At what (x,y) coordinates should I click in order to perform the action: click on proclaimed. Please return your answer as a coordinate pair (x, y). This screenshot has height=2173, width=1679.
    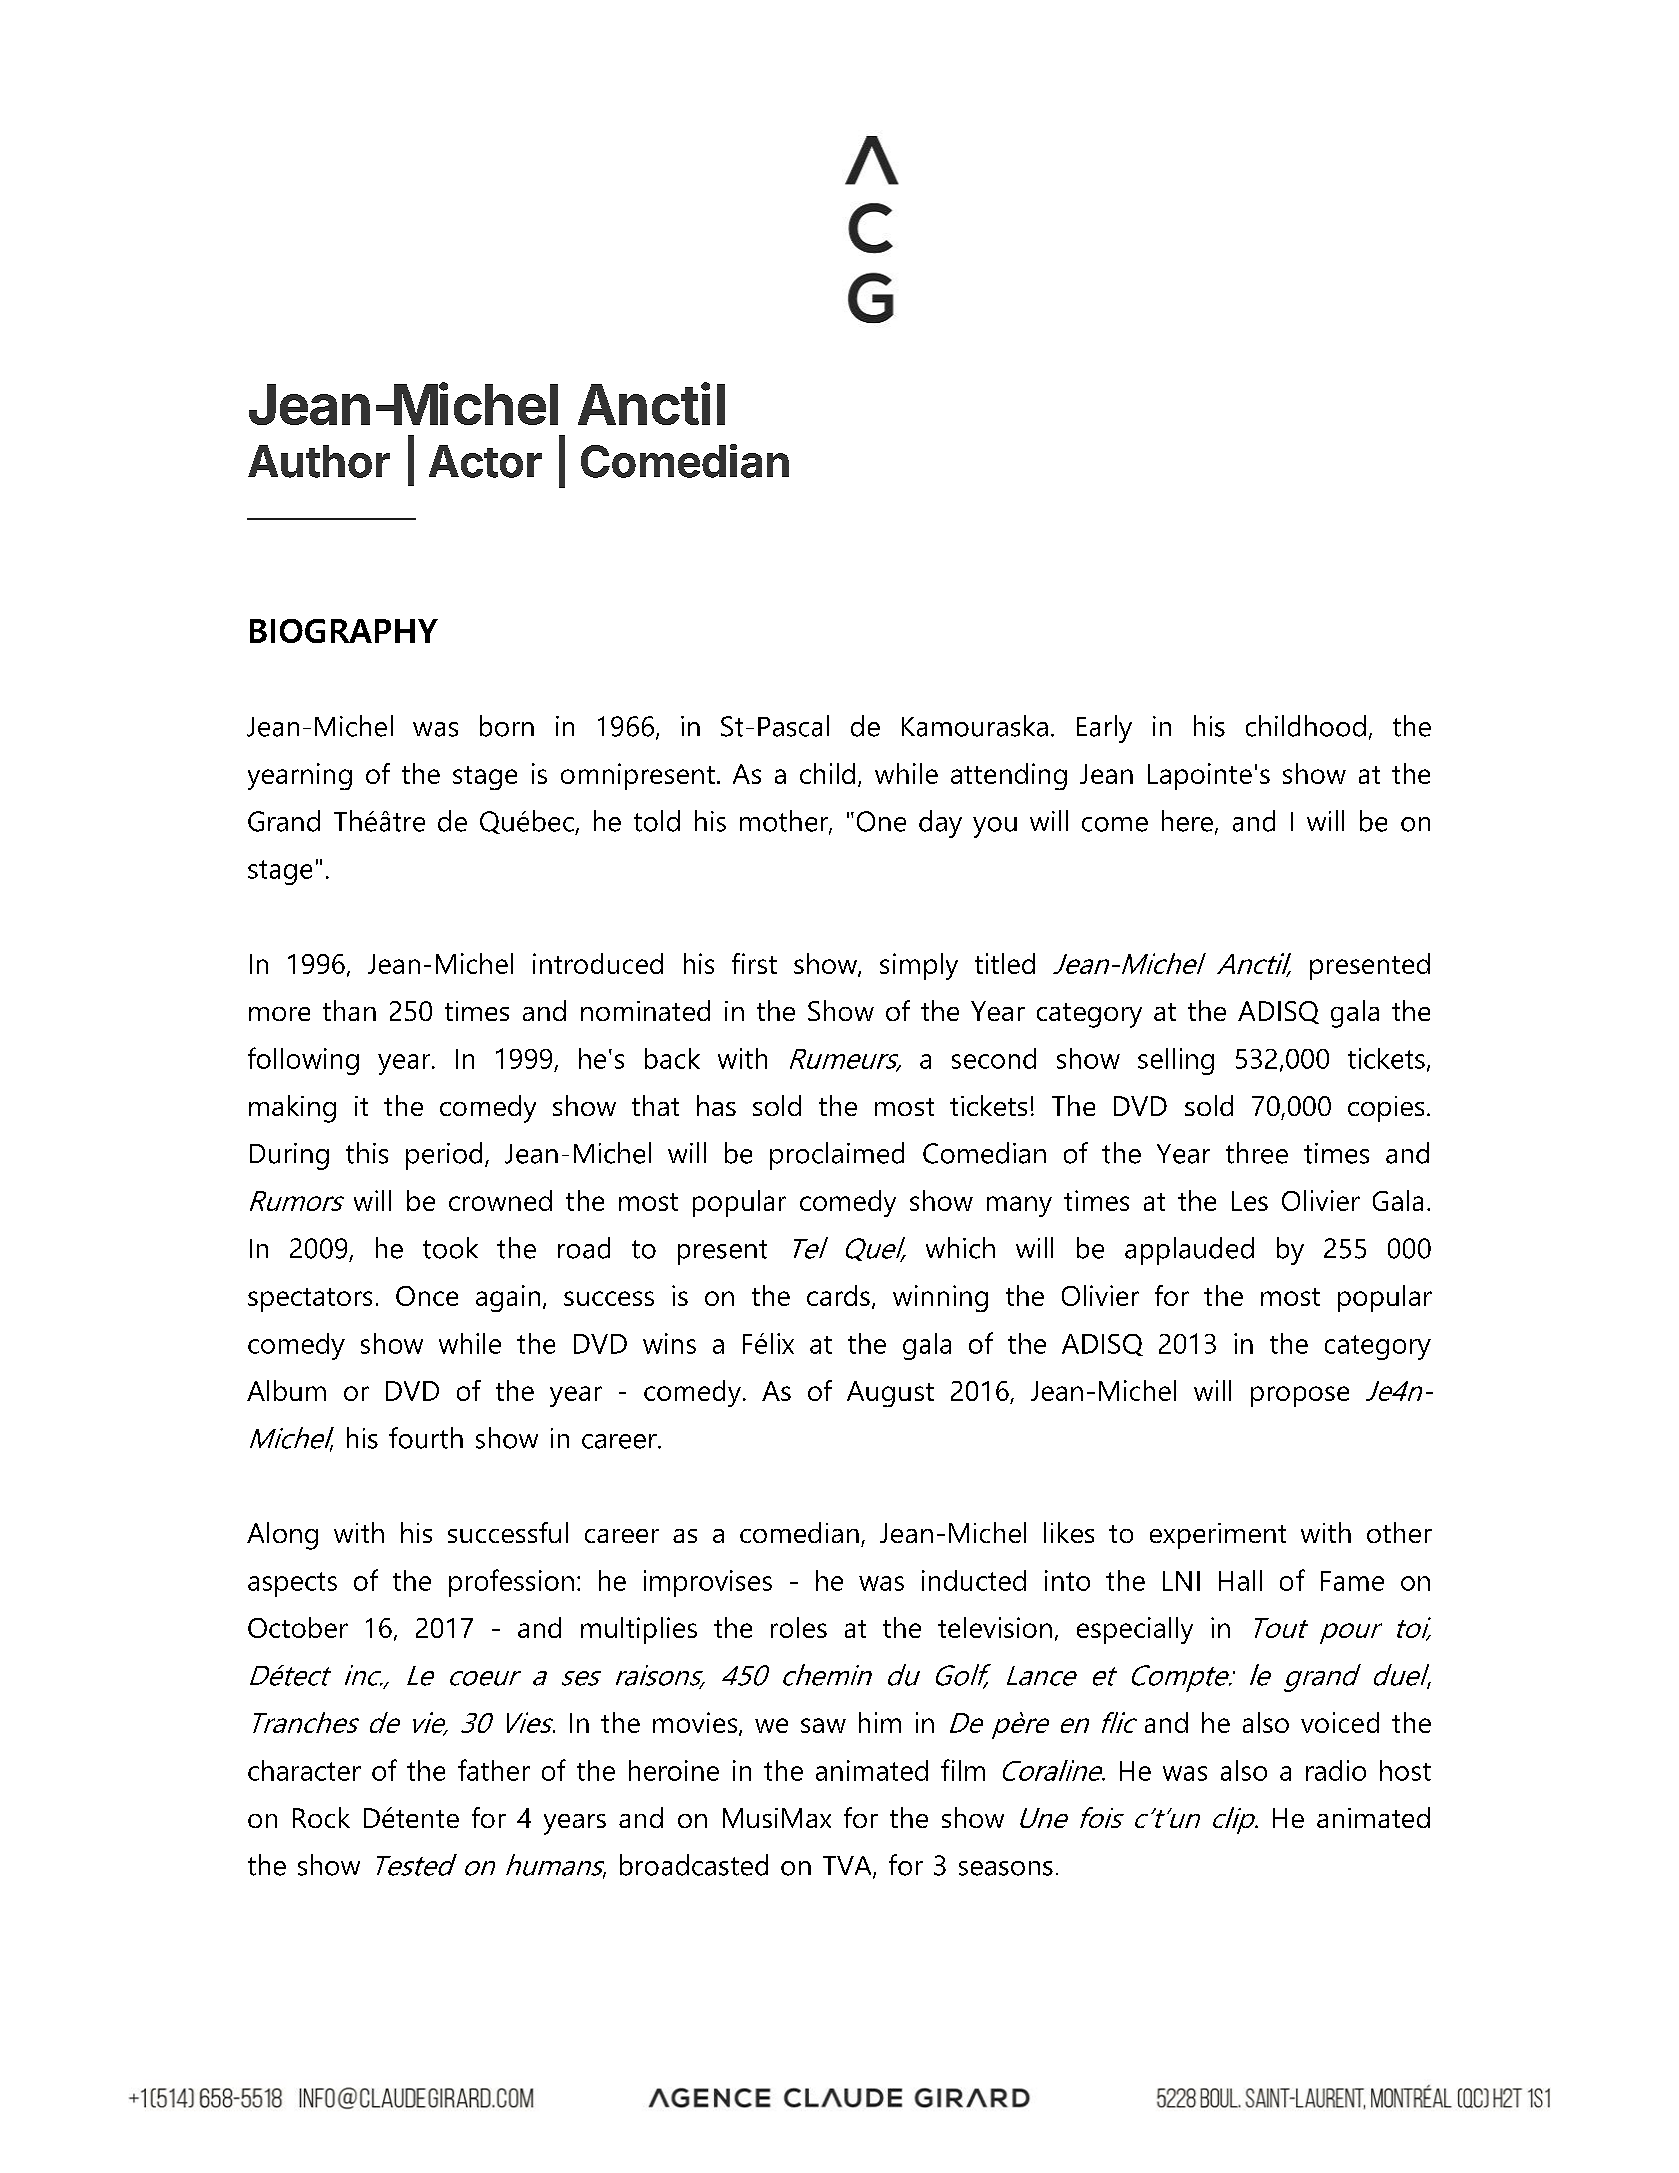
    Looking at the image, I should click on (837, 1156).
